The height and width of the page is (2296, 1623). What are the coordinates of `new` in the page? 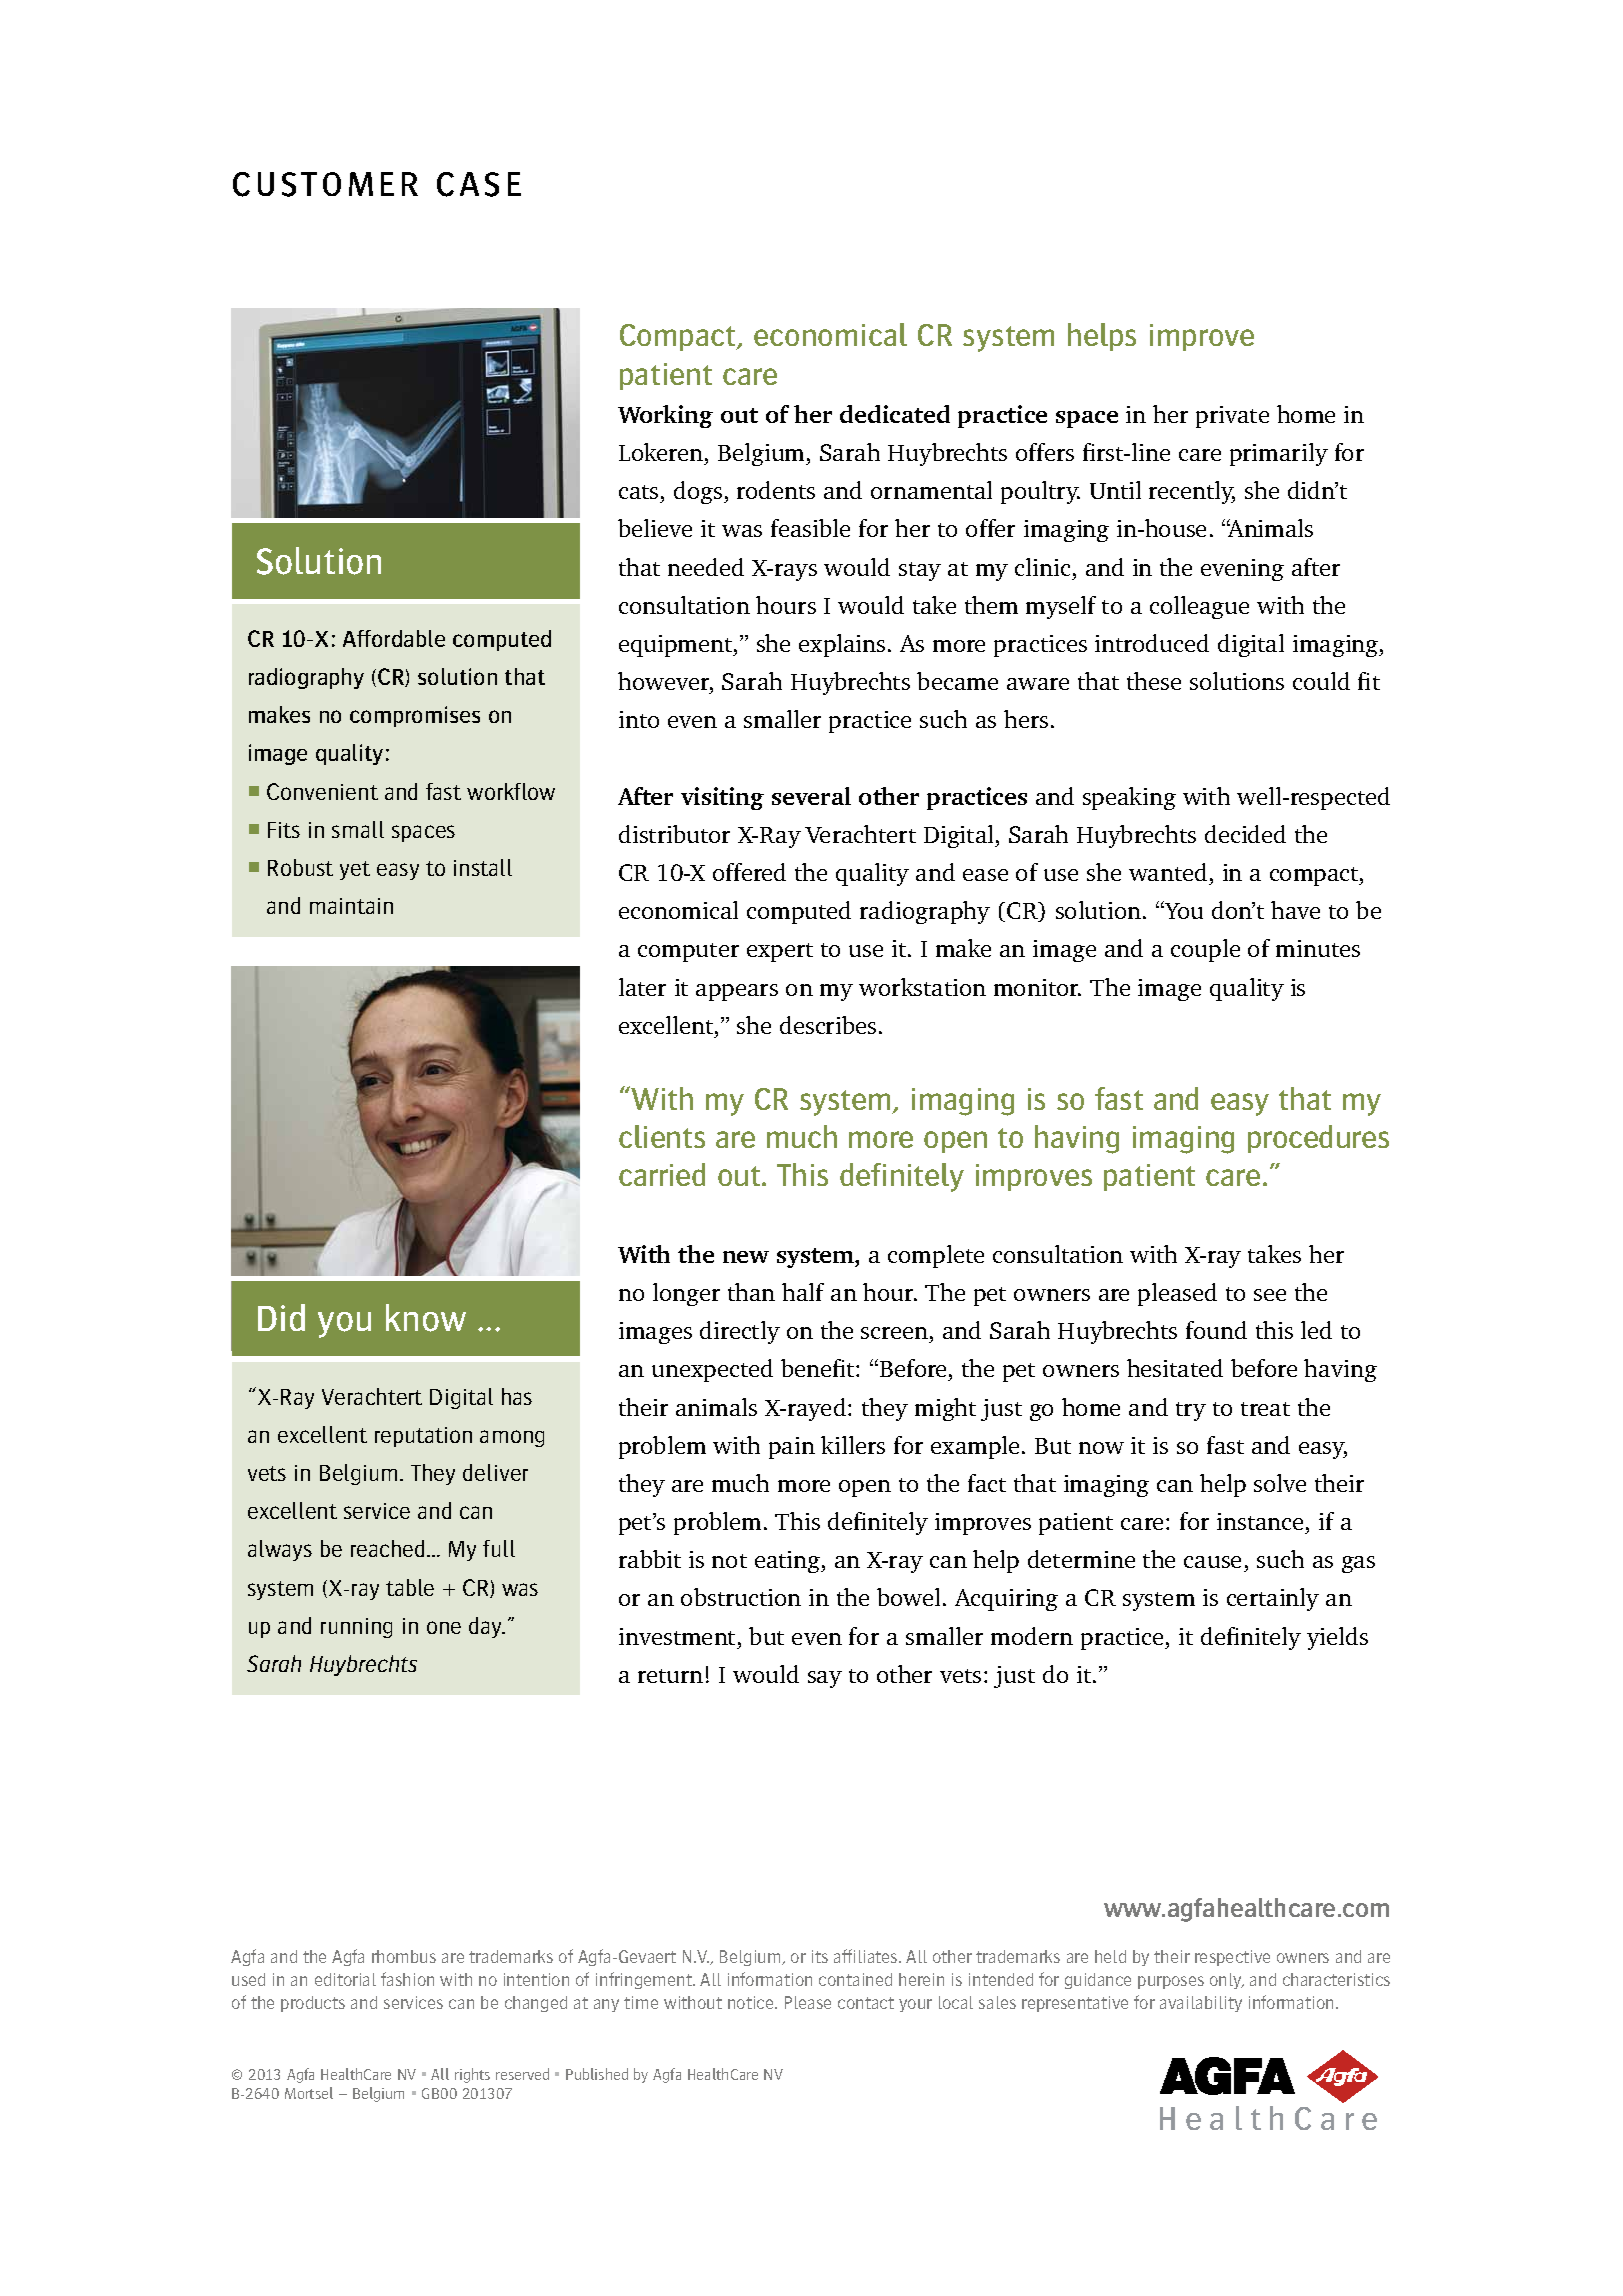 It's located at (746, 1257).
